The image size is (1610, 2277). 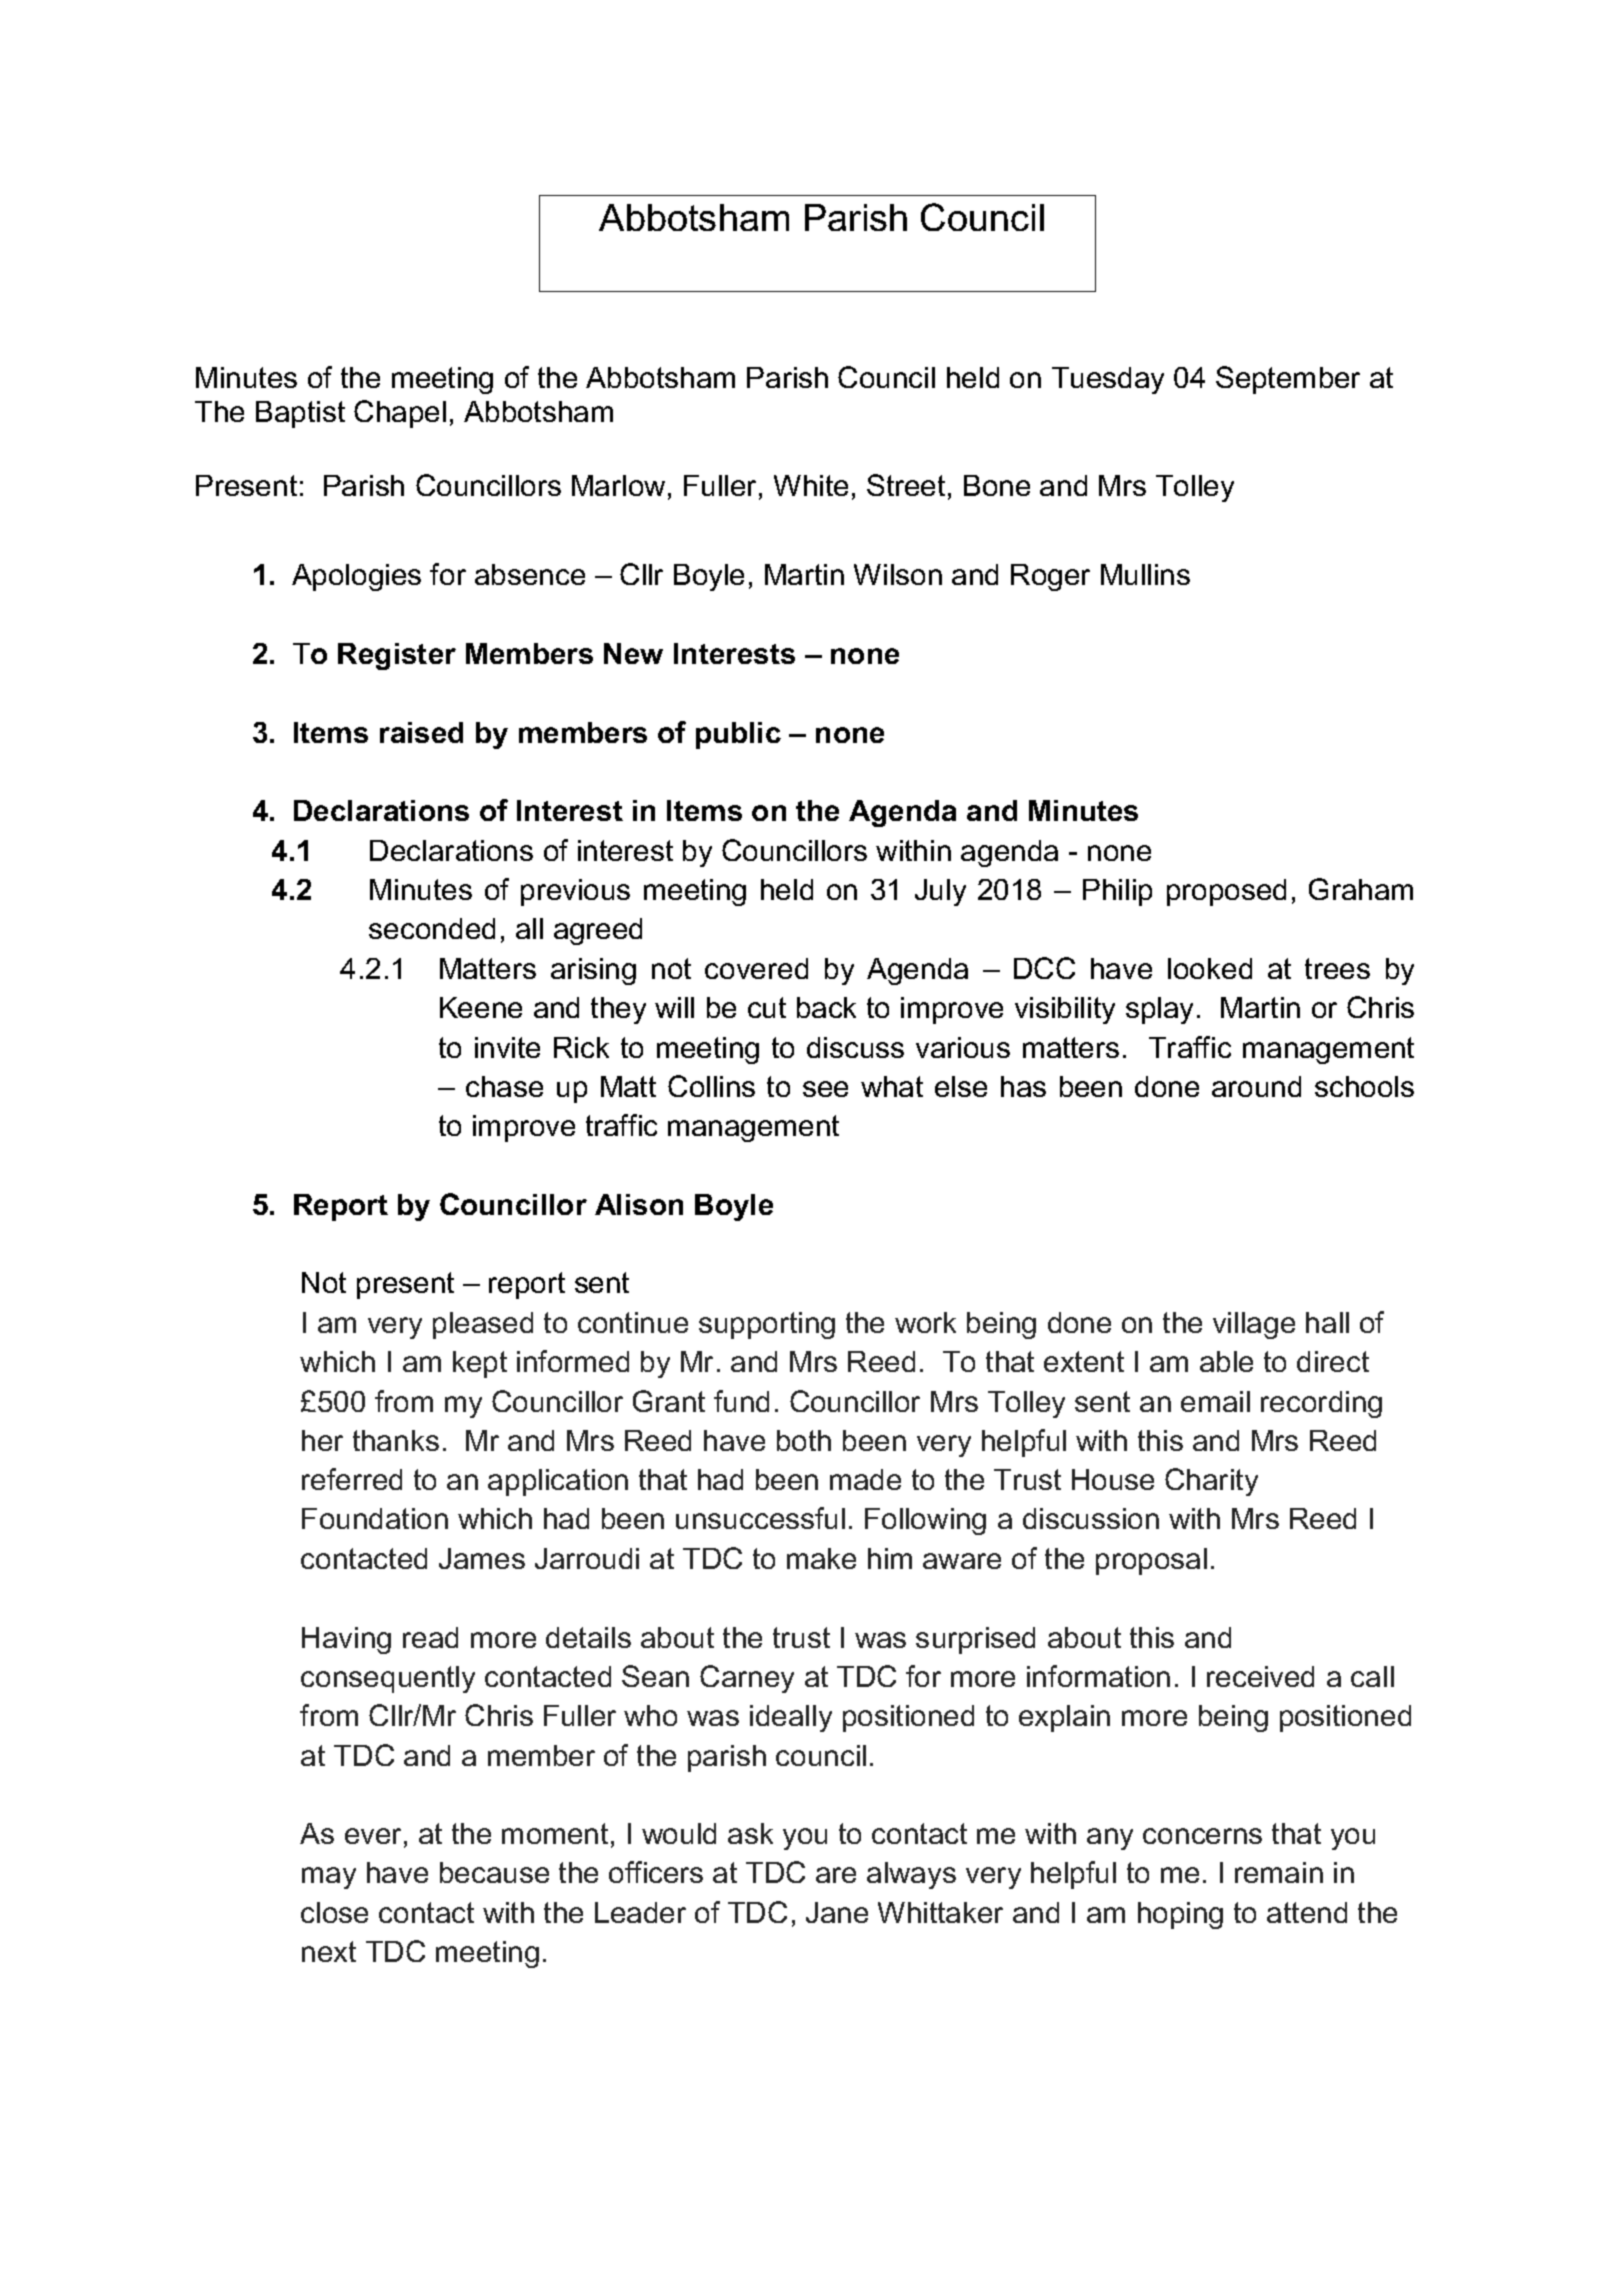 What do you see at coordinates (825, 1089) in the document?
I see `see` at bounding box center [825, 1089].
